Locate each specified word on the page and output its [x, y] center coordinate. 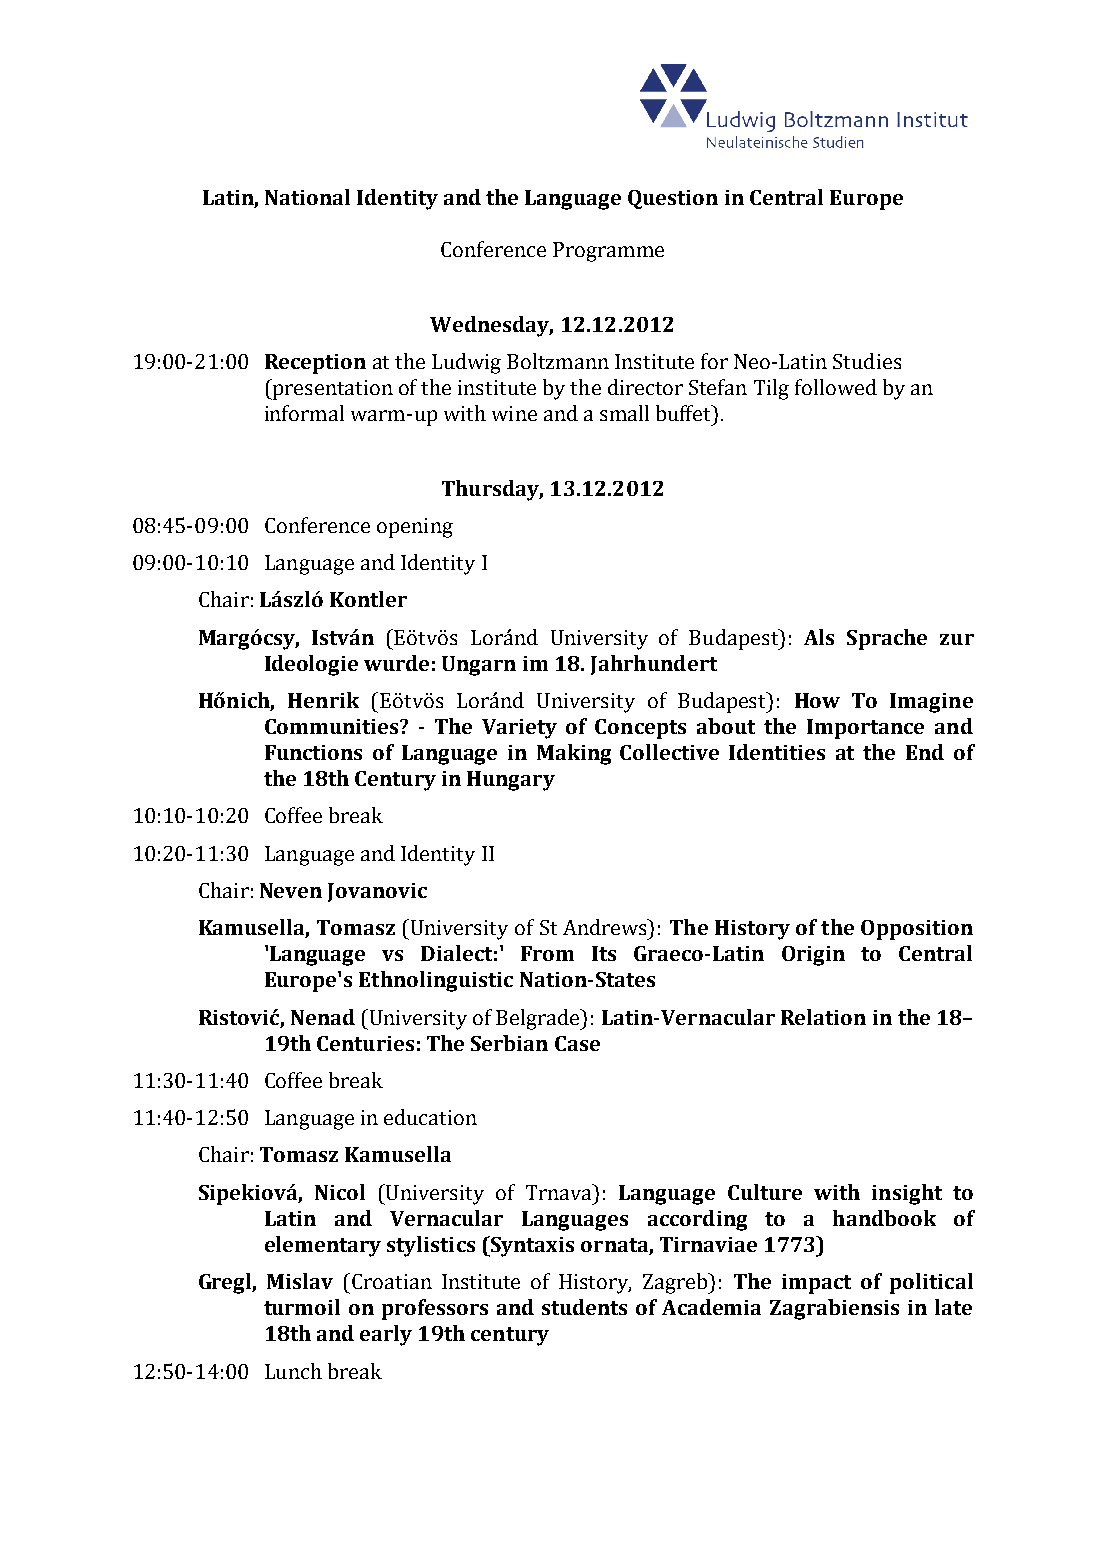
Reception [315, 364]
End [925, 752]
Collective [669, 752]
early [386, 1335]
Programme [608, 252]
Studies [867, 361]
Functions [313, 752]
